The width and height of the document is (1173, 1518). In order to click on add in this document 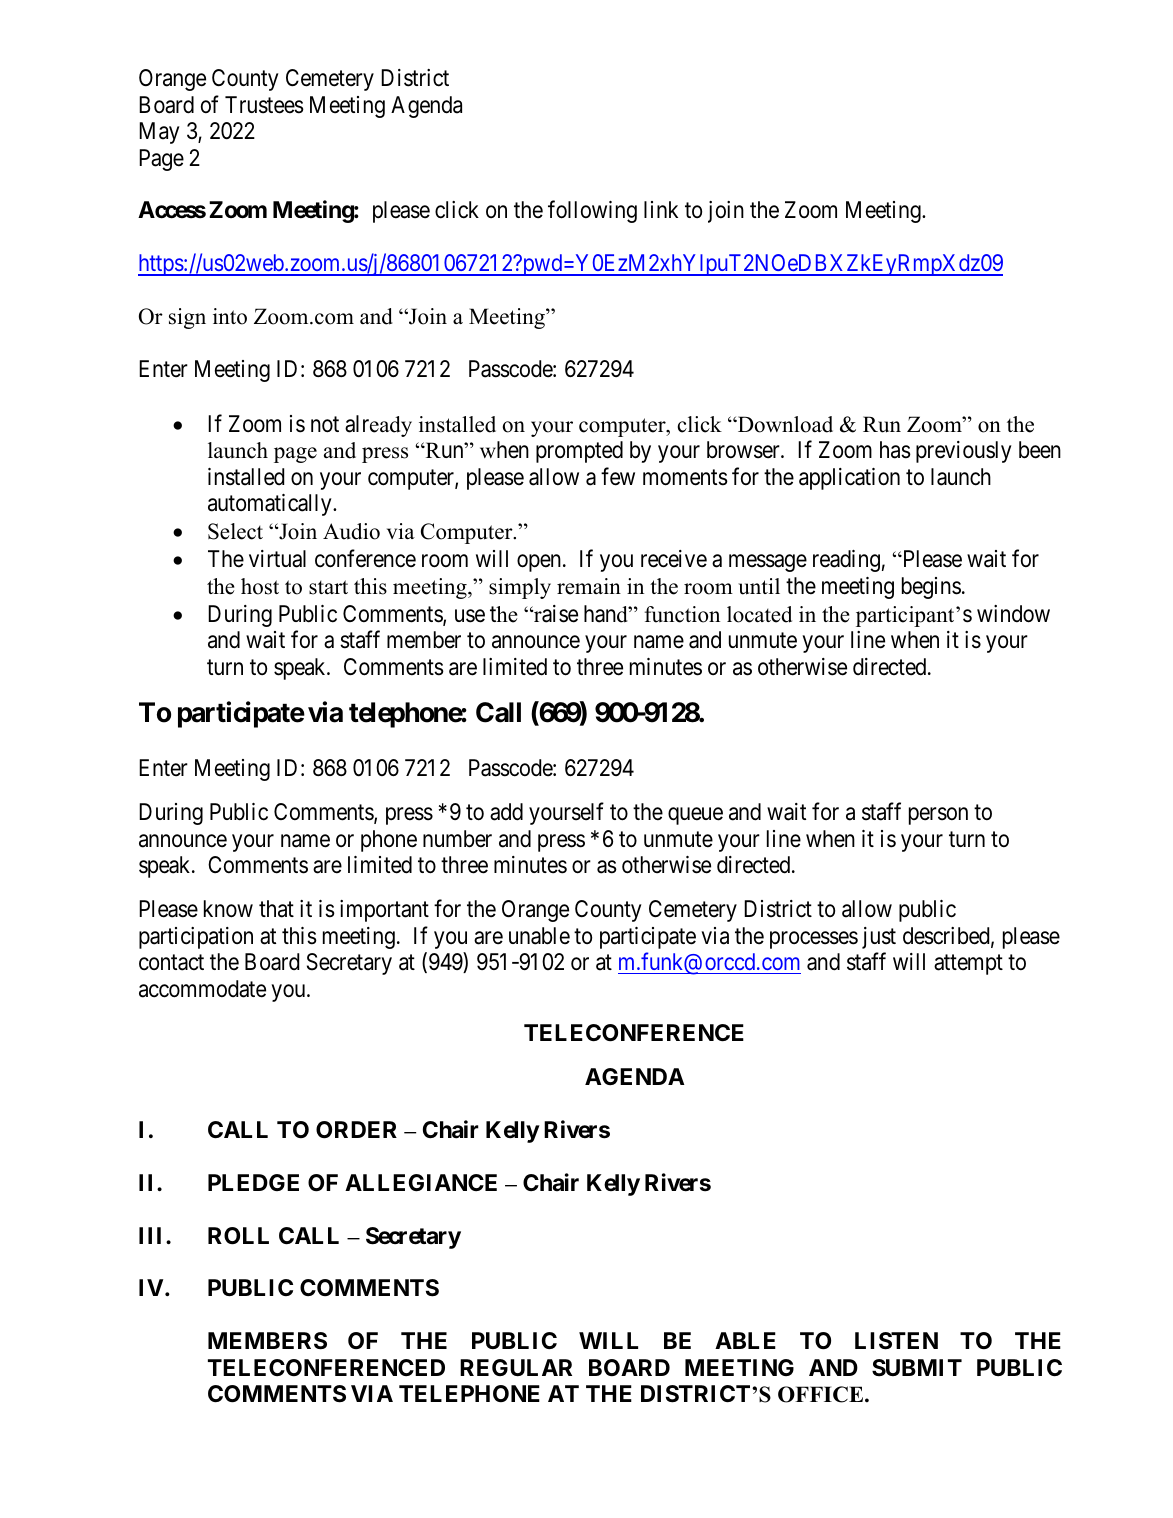, I will do `click(506, 812)`.
